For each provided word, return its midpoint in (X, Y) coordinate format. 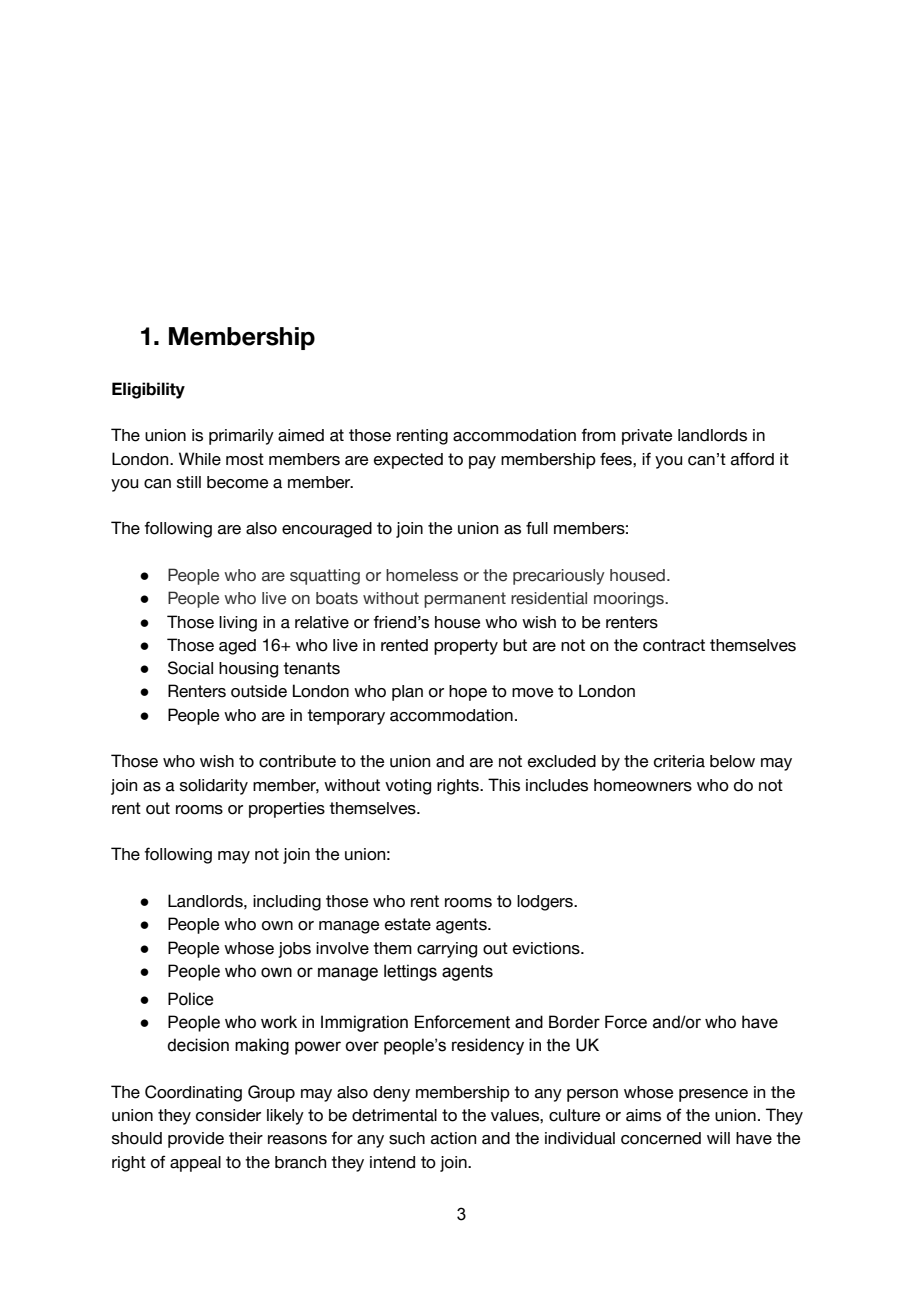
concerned (661, 1138)
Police (190, 999)
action (453, 1138)
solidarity (214, 787)
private (647, 437)
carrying (447, 950)
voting (408, 787)
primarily (241, 437)
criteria (679, 761)
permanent (465, 600)
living (238, 624)
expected (408, 461)
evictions (547, 948)
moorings (630, 600)
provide (196, 1140)
